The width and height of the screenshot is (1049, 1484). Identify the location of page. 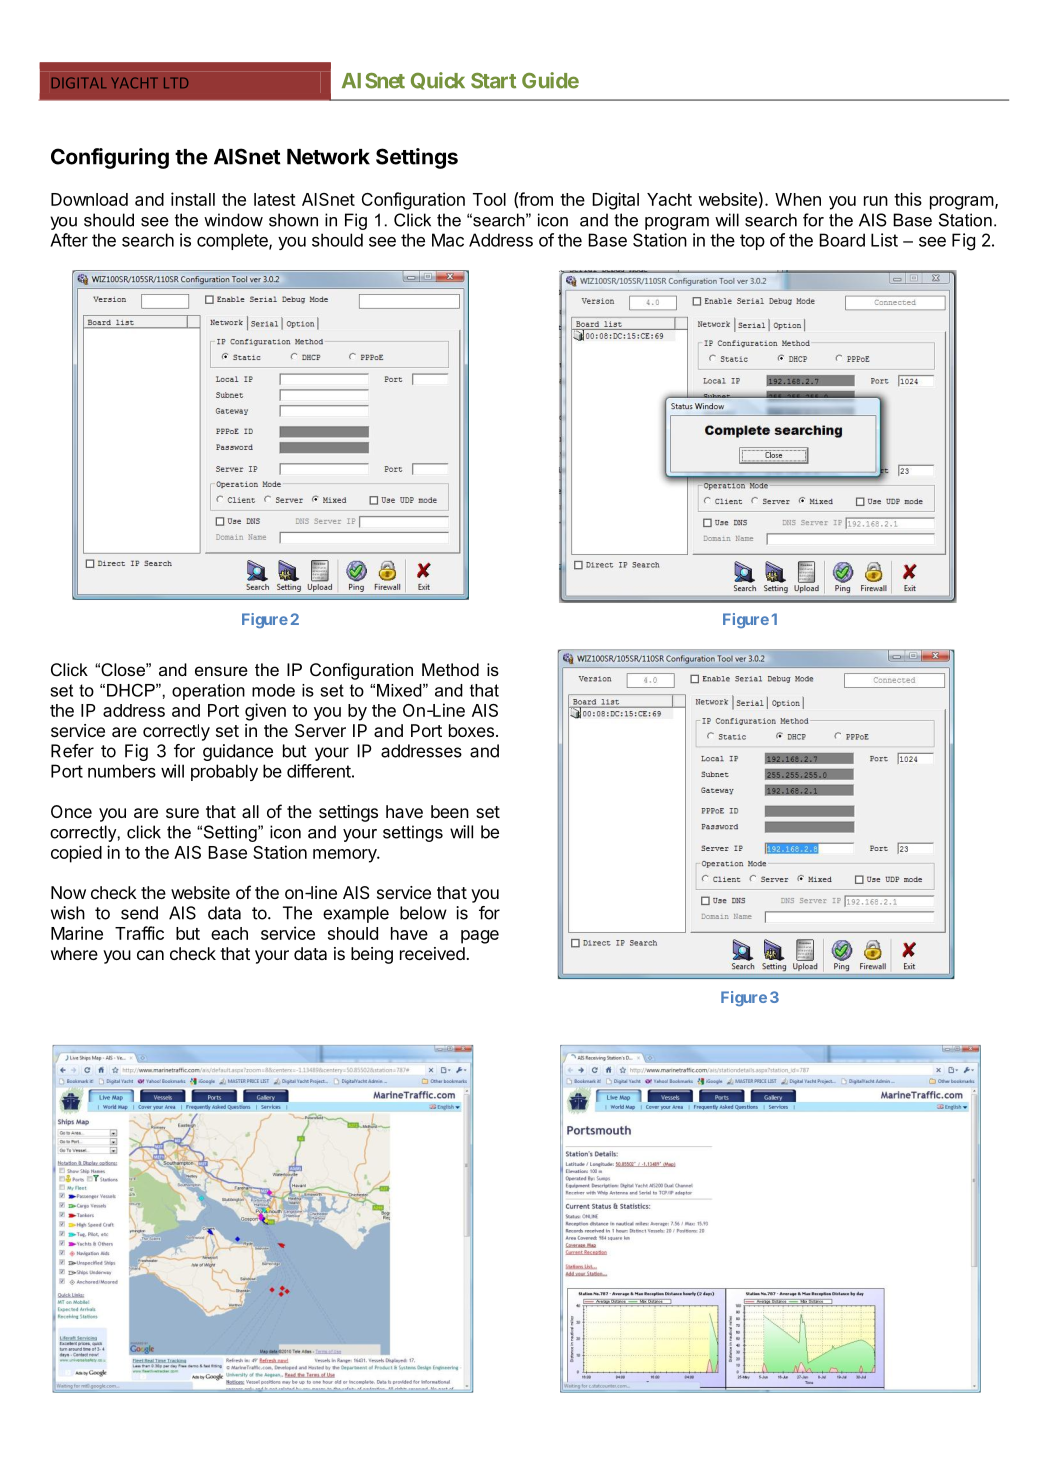
(480, 937).
